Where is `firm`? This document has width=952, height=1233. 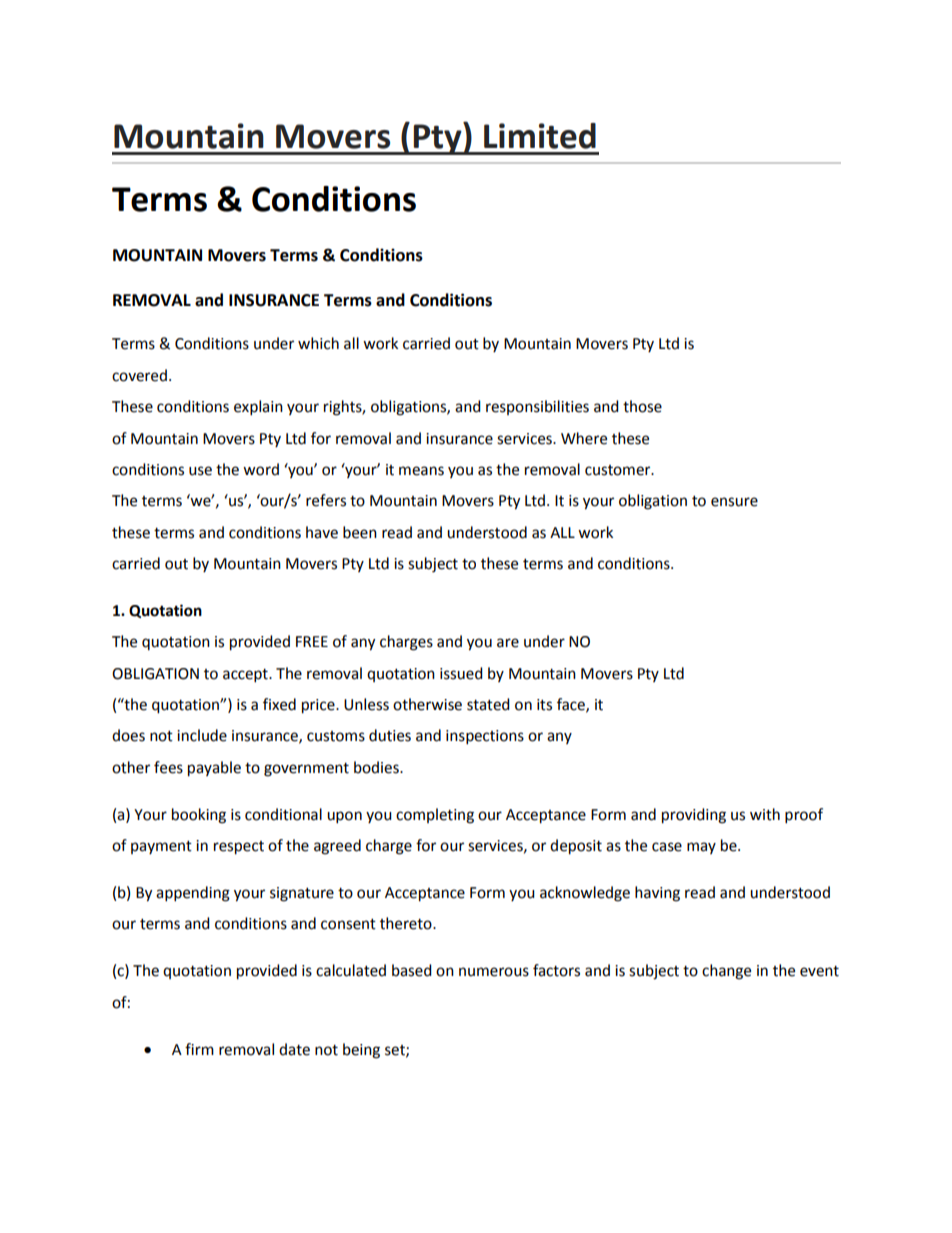
firm is located at coordinates (199, 1049).
